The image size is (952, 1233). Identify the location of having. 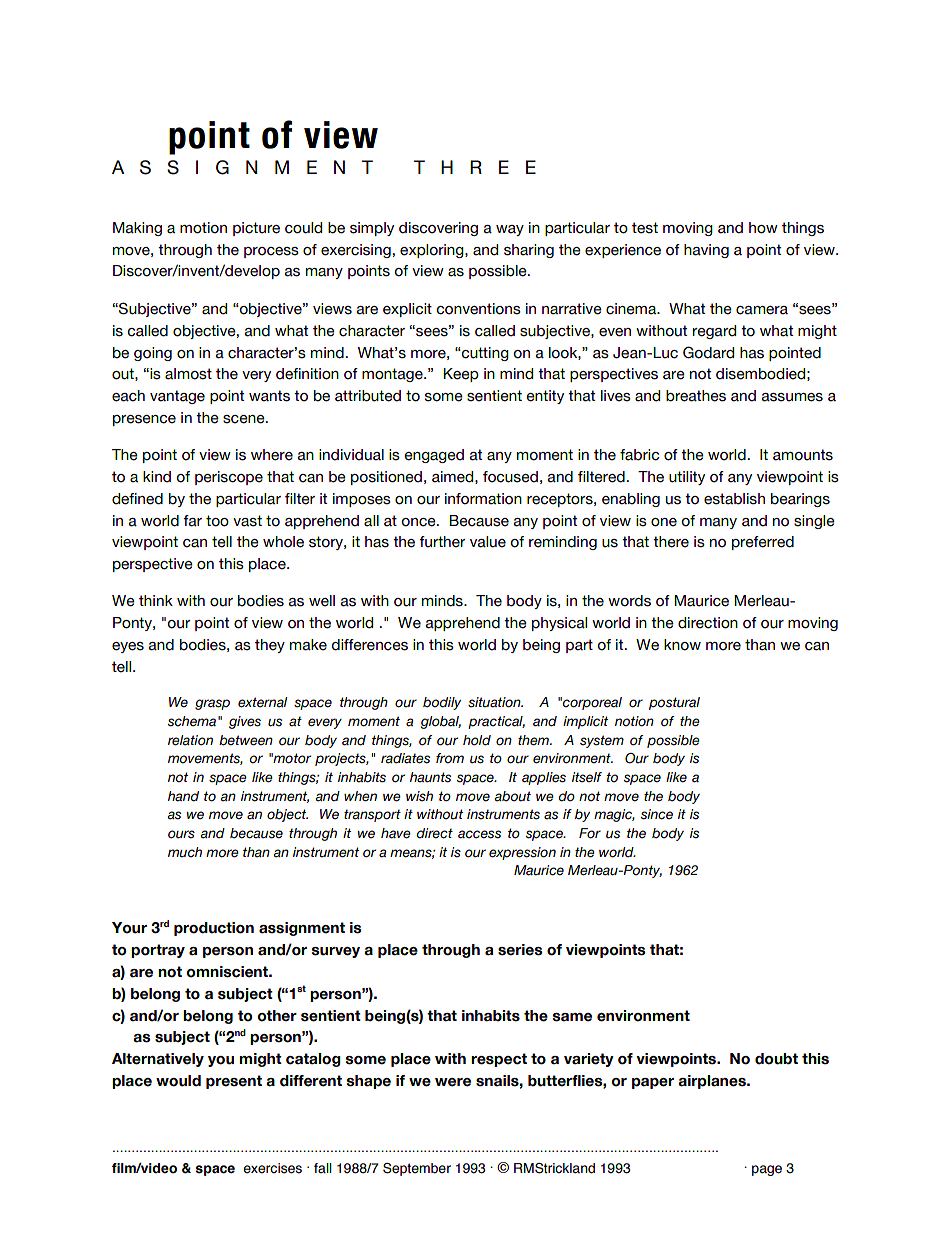
(706, 251).
